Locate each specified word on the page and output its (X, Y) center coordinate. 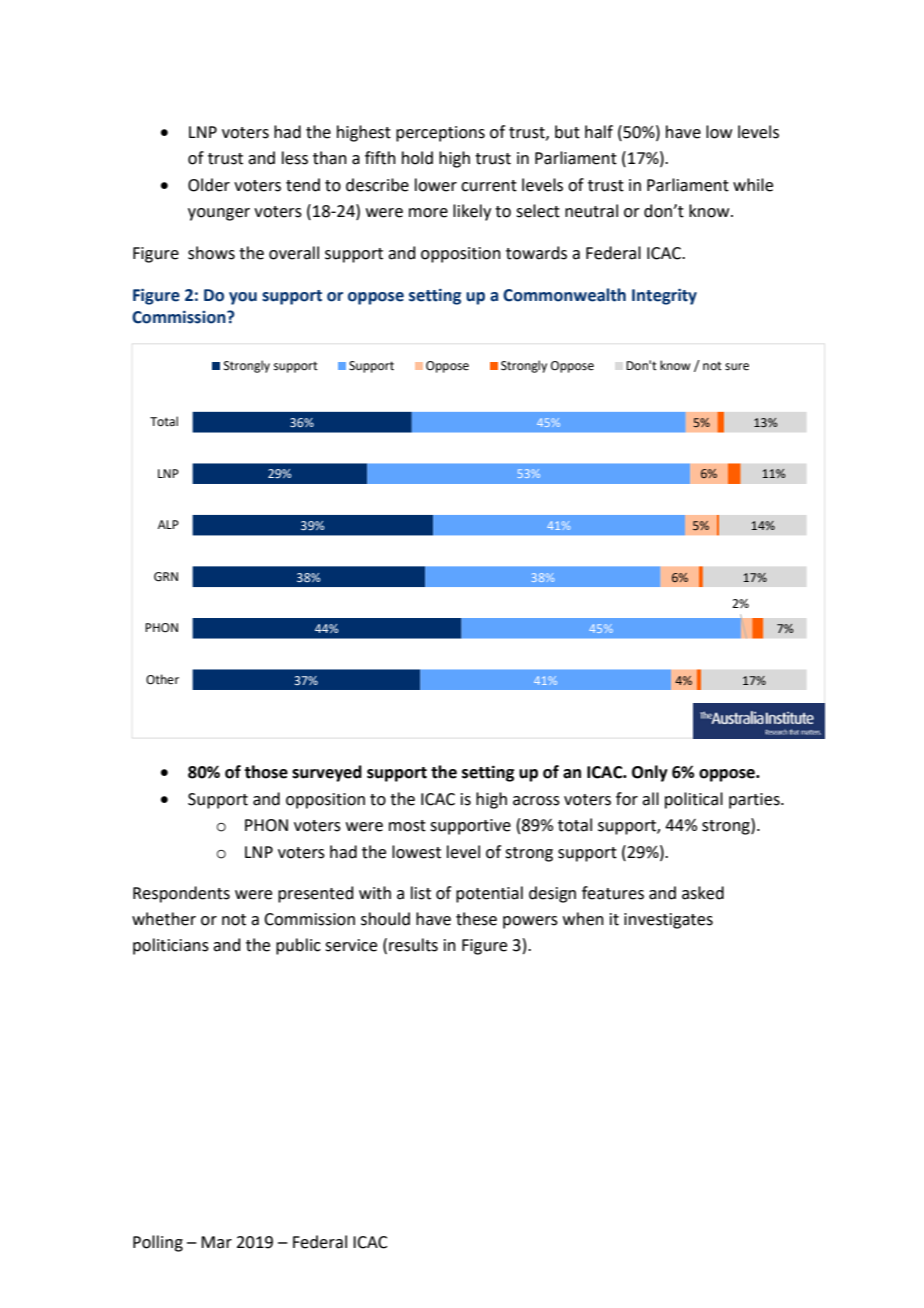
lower (436, 185)
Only (650, 773)
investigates (668, 921)
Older (209, 185)
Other (162, 679)
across (536, 801)
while (753, 185)
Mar (216, 1242)
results (413, 945)
